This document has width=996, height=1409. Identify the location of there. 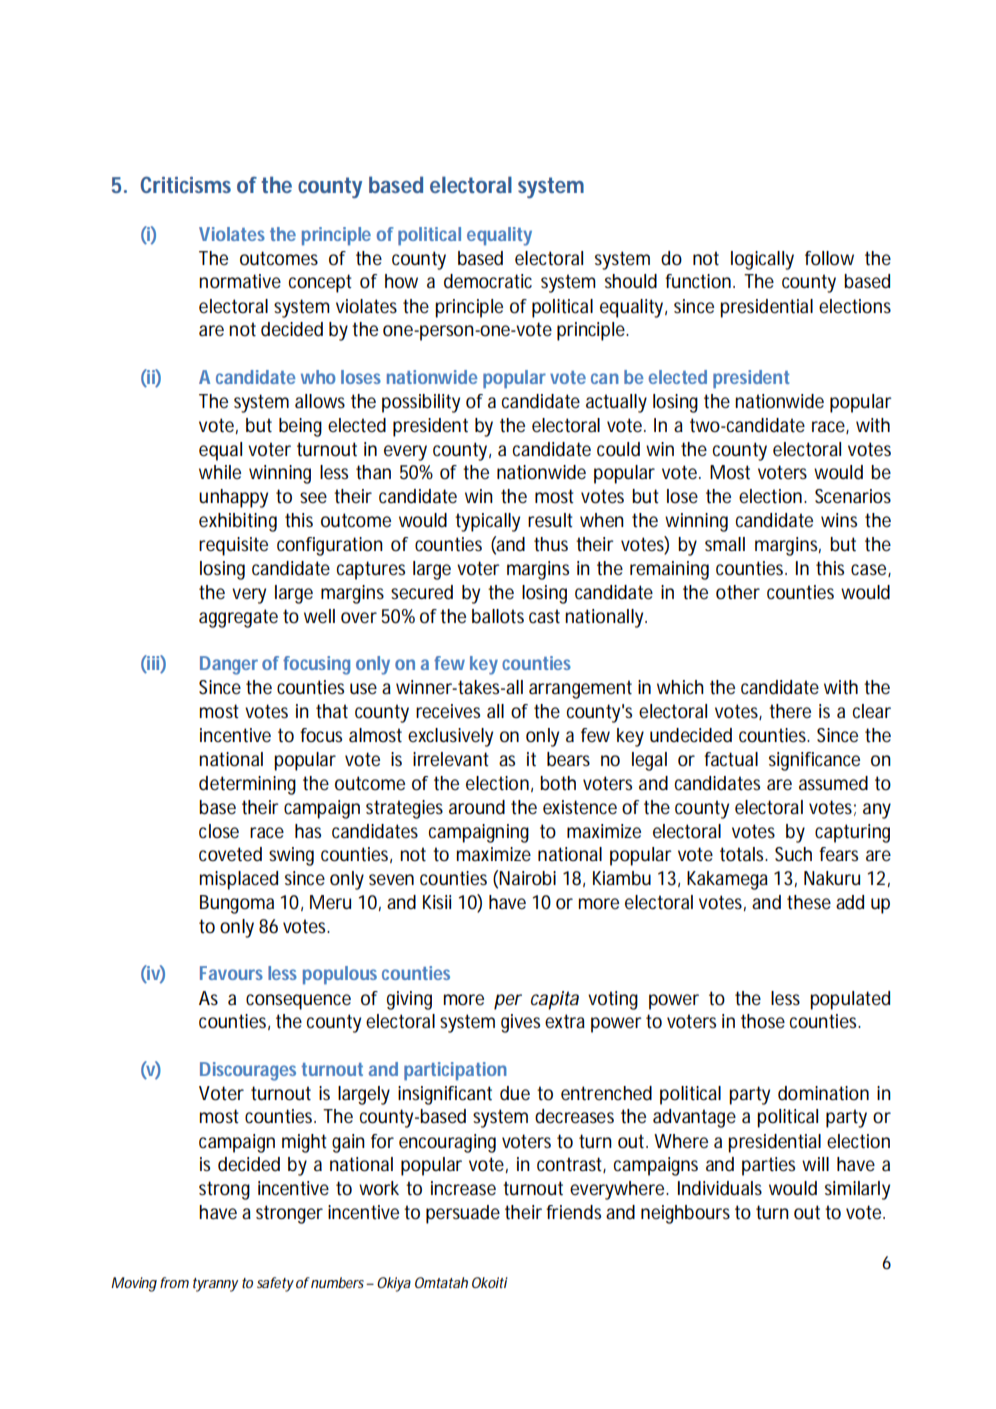
(790, 711).
